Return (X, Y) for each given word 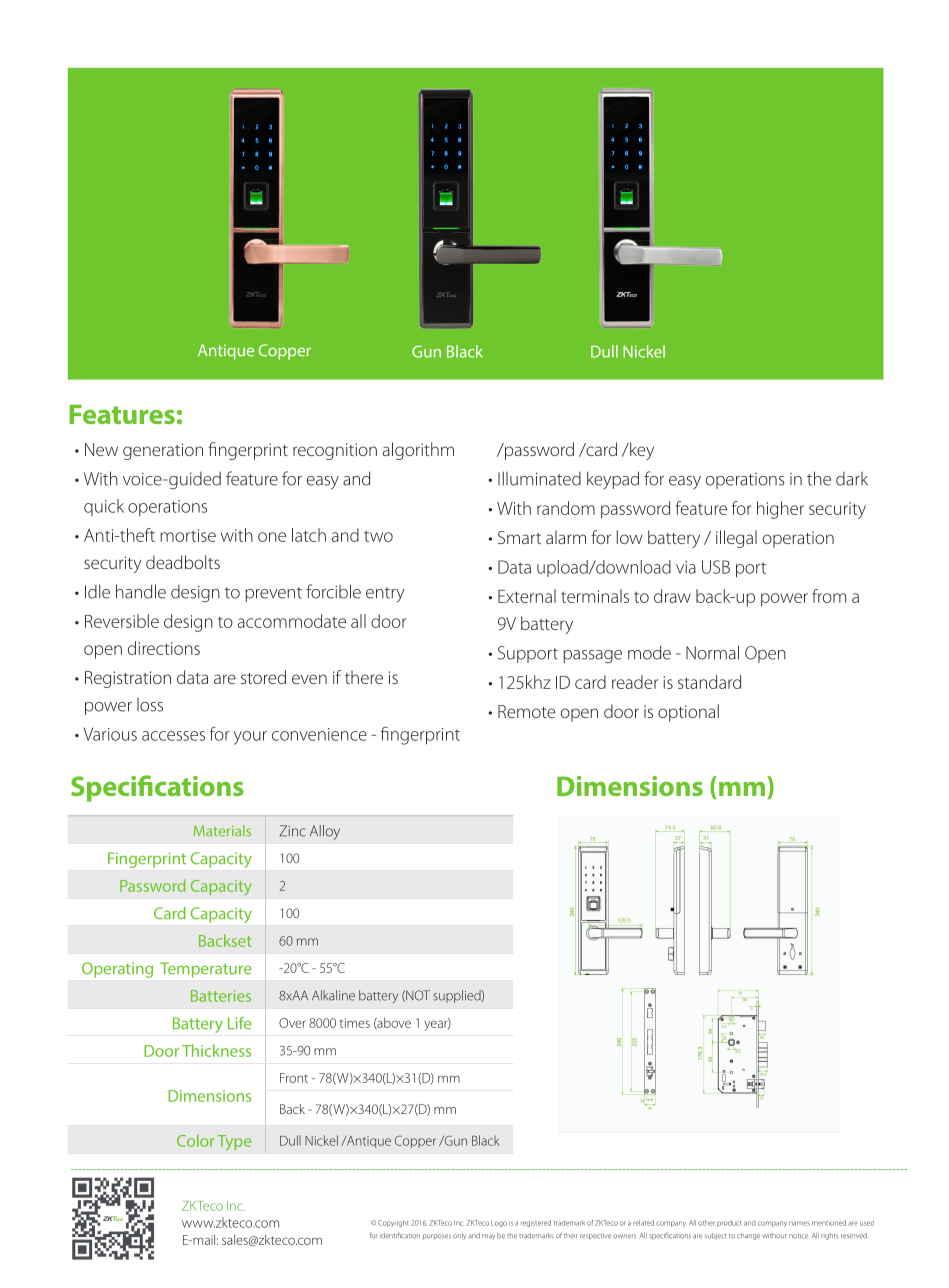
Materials (222, 830)
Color (196, 1140)
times (355, 1023)
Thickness (216, 1050)
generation (163, 451)
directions (164, 648)
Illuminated (539, 478)
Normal (712, 652)
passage (592, 656)
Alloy (325, 832)
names (799, 1223)
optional (688, 713)
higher (780, 510)
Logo (499, 1223)
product (729, 1223)
